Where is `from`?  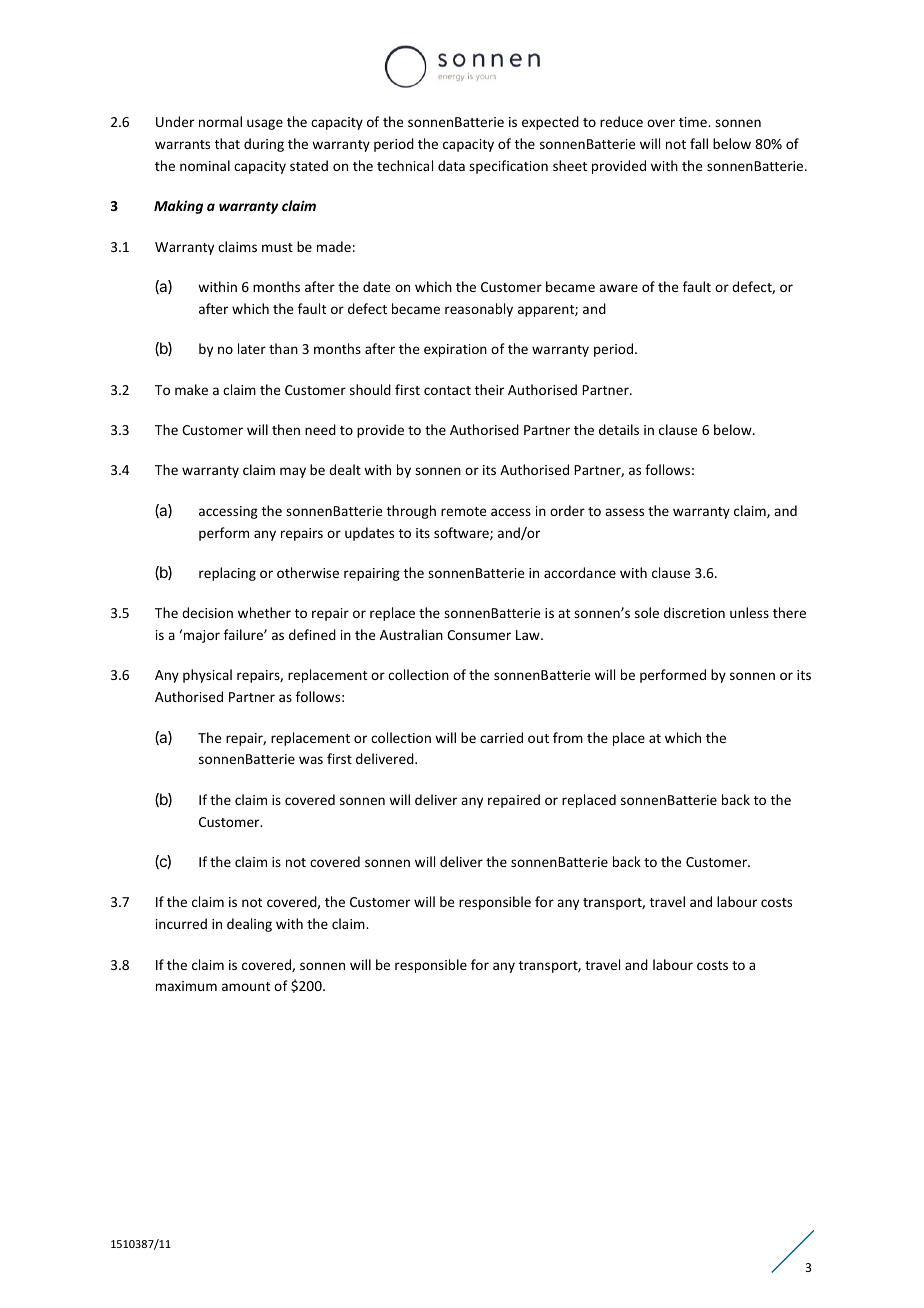
from is located at coordinates (568, 737).
